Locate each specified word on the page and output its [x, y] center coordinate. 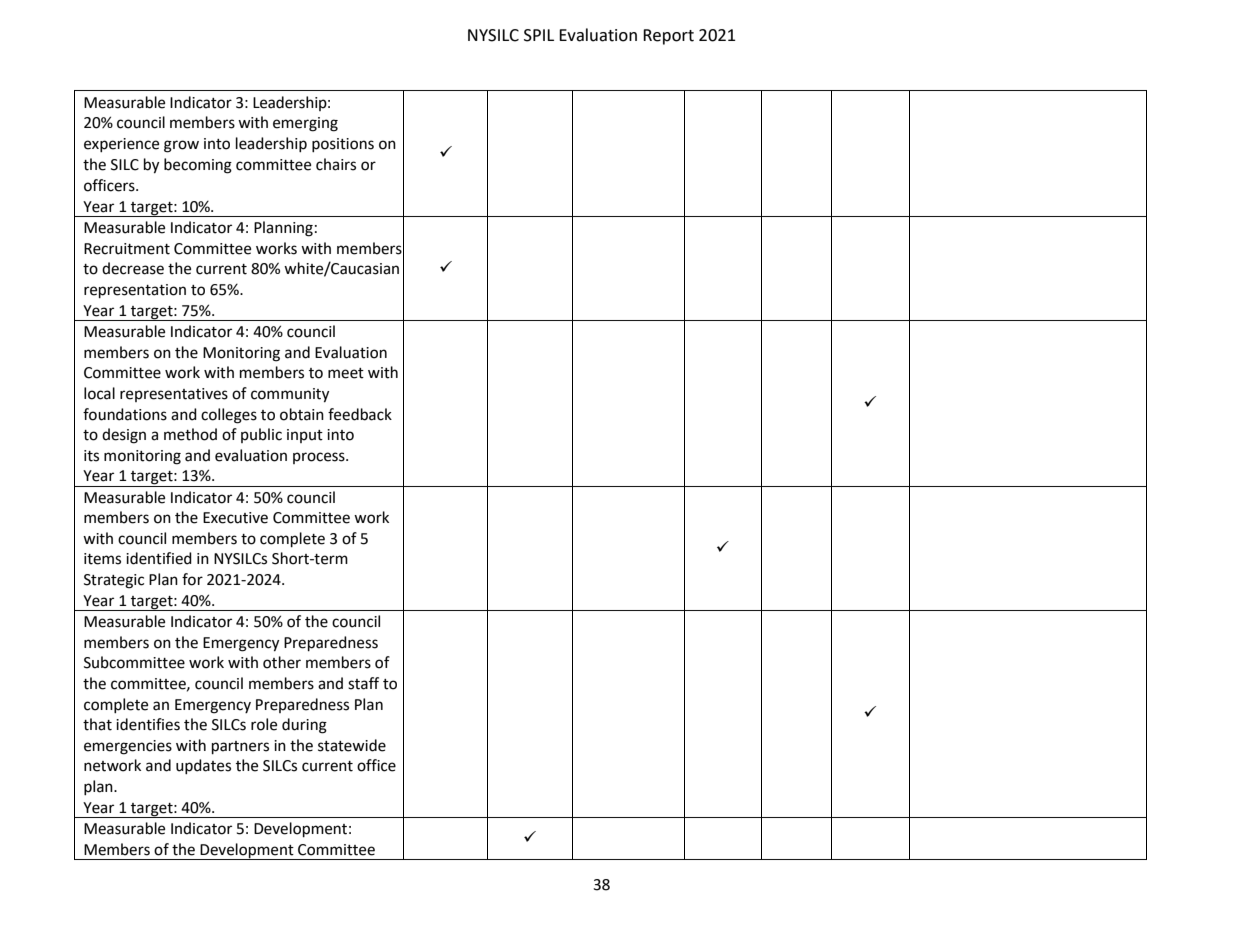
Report [668, 37]
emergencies [128, 747]
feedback [360, 414]
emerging [305, 124]
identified [159, 558]
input [305, 436]
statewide [352, 745]
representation [135, 291]
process [320, 458]
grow [181, 146]
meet [346, 373]
